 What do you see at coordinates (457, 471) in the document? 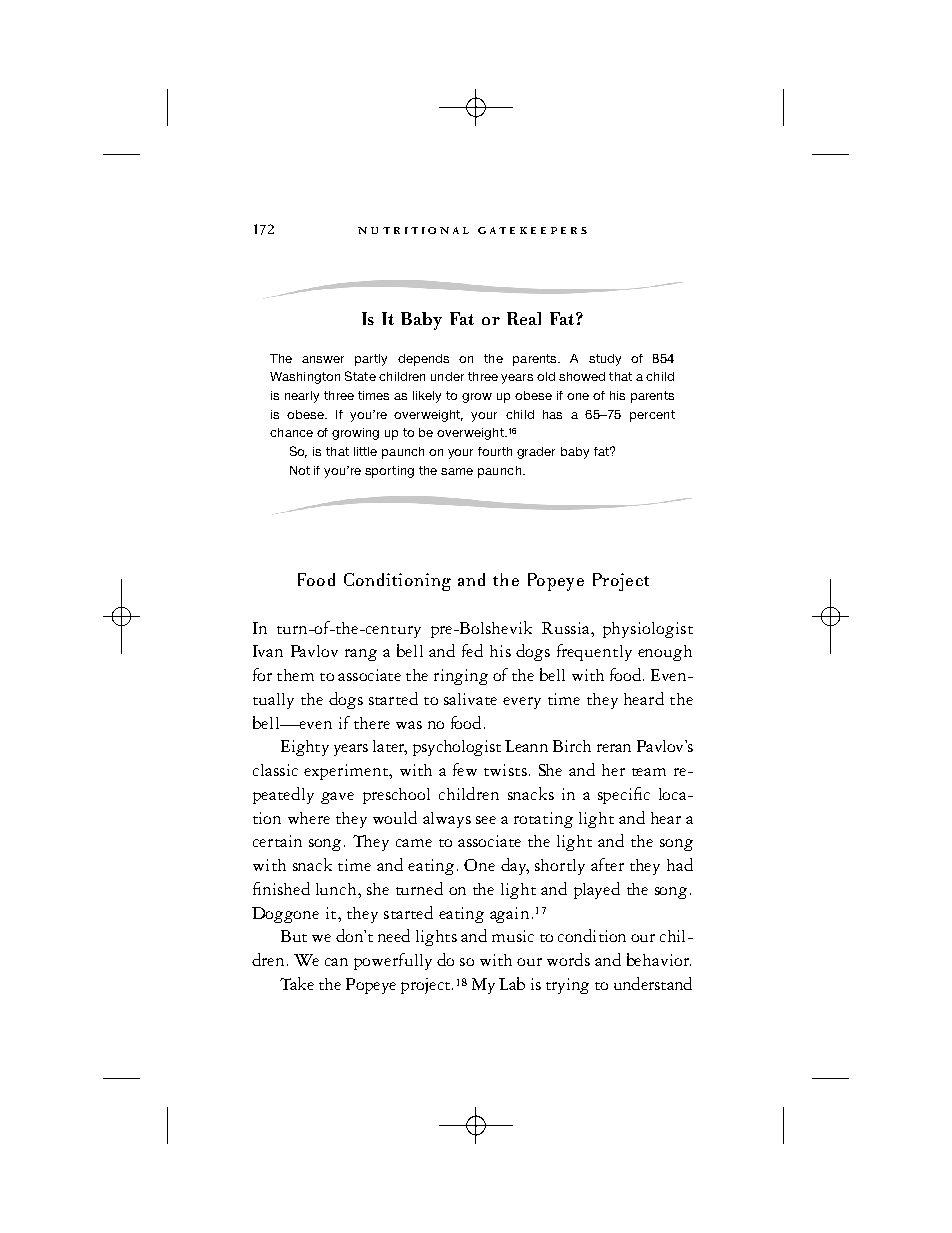
I see `same` at bounding box center [457, 471].
